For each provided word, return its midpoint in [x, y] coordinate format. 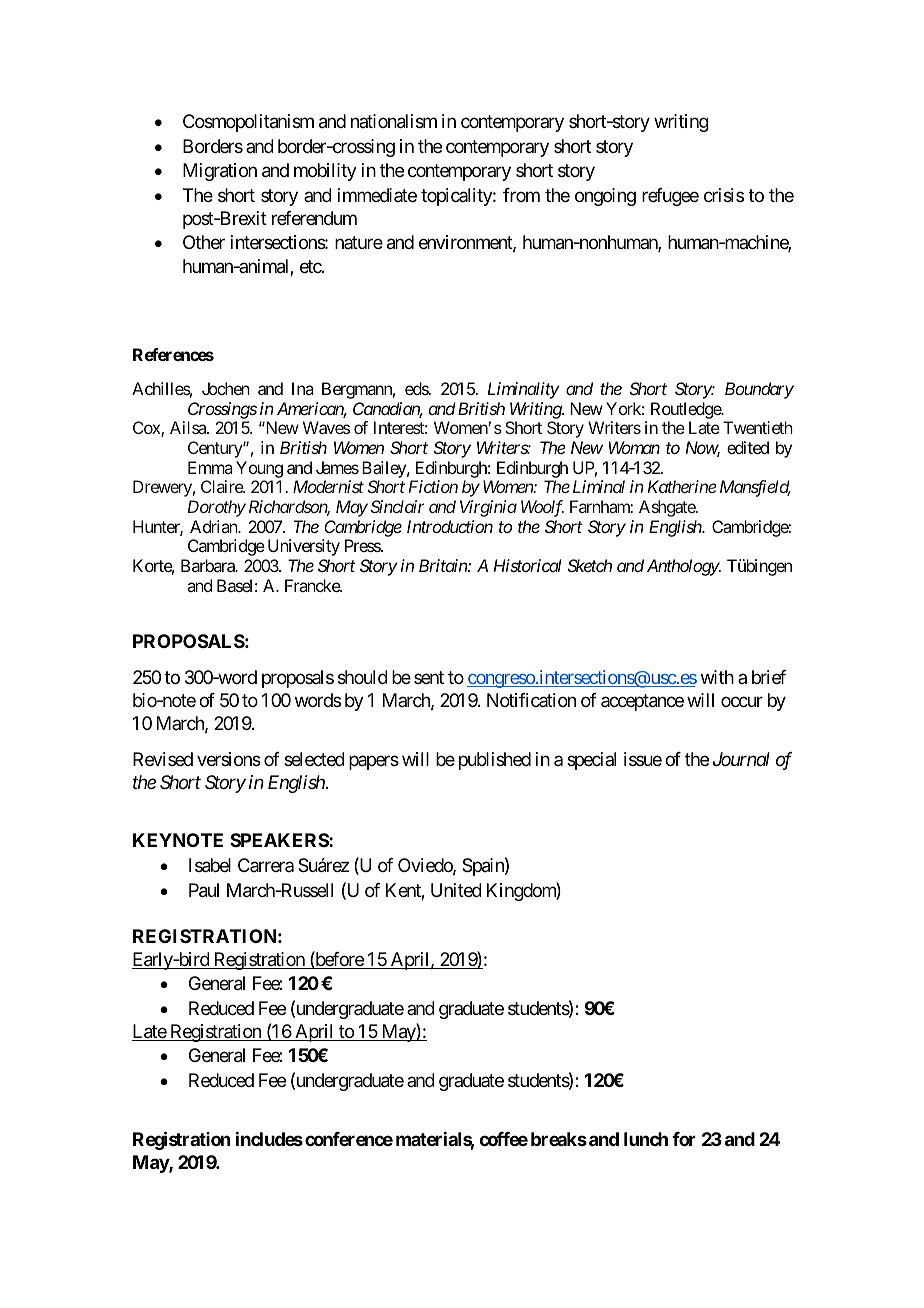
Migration [220, 172]
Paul [204, 890]
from [521, 195]
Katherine [682, 486]
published [495, 761]
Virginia [488, 508]
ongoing [605, 197]
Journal [741, 759]
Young [259, 469]
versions [229, 759]
